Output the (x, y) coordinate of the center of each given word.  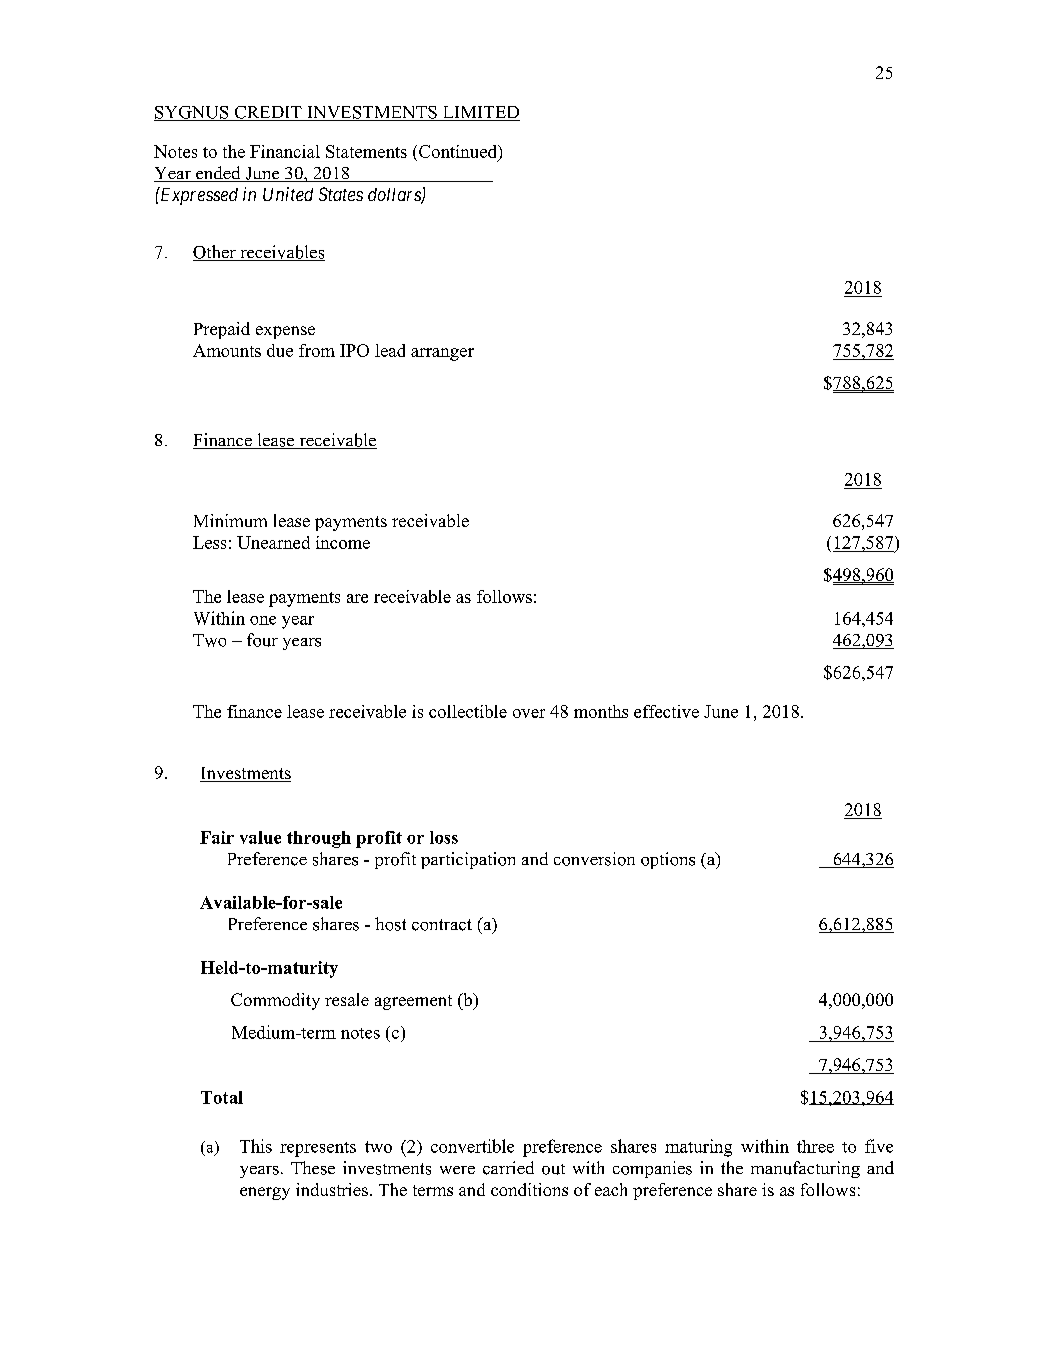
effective (666, 711)
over (529, 713)
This (256, 1146)
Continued (459, 153)
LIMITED (480, 113)
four (262, 640)
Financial (285, 151)
